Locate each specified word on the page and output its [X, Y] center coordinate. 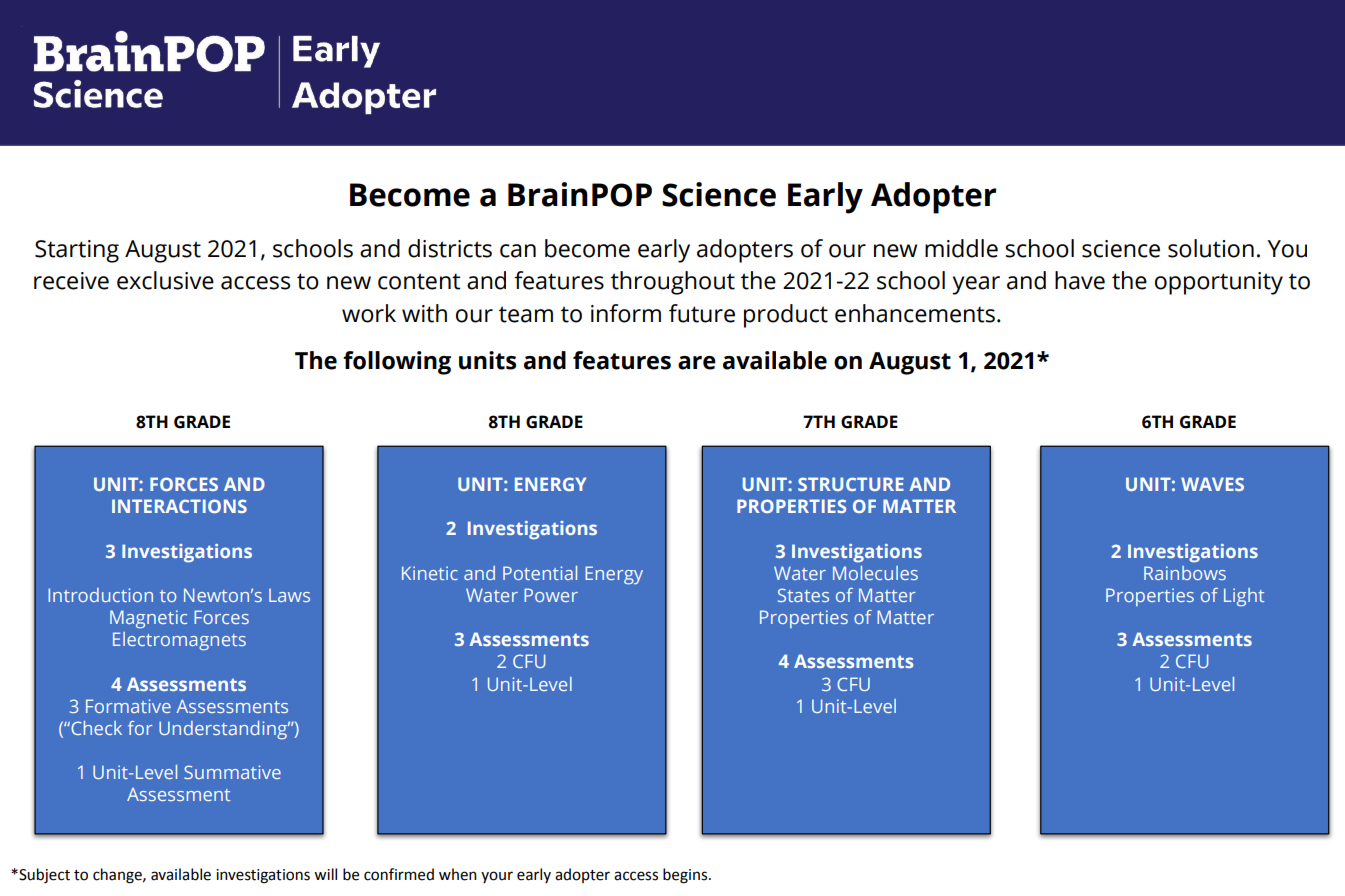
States [803, 595]
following [397, 363]
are [697, 363]
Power [551, 595]
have [1080, 280]
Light [1244, 597]
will [325, 874]
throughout [673, 283]
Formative [128, 706]
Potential [540, 573]
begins [686, 876]
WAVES [1212, 484]
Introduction [100, 595]
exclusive [165, 280]
